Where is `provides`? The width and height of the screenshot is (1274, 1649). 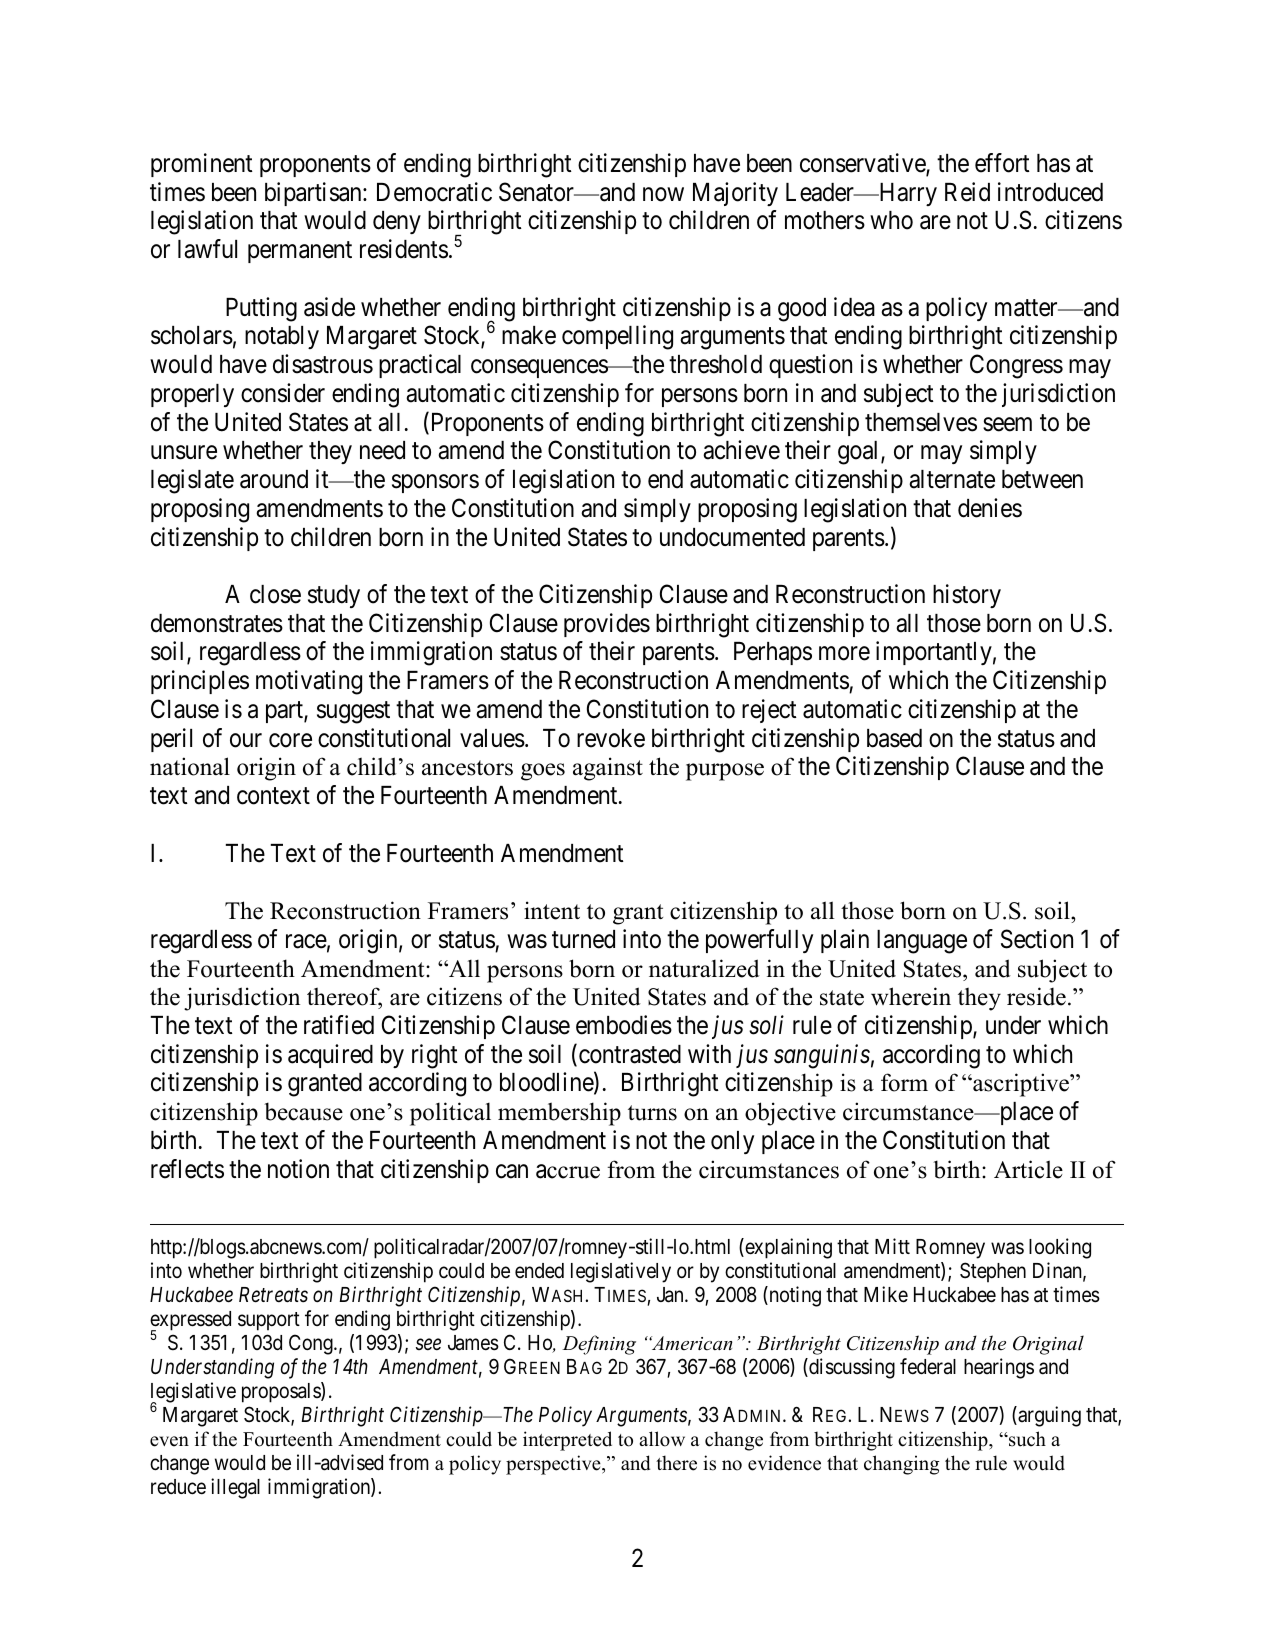 provides is located at coordinates (607, 625).
